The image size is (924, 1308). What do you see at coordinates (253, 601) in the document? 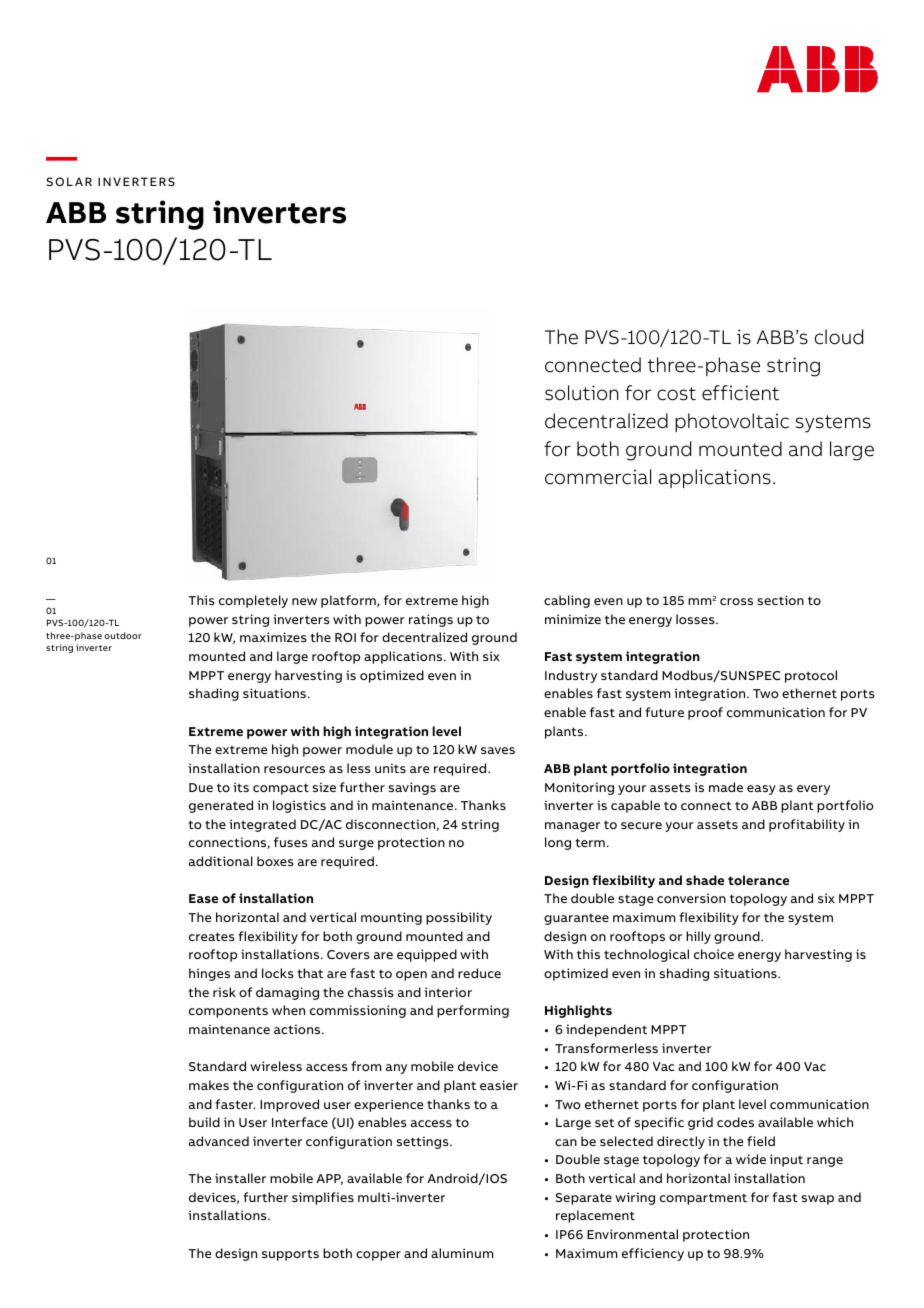
I see `completely` at bounding box center [253, 601].
